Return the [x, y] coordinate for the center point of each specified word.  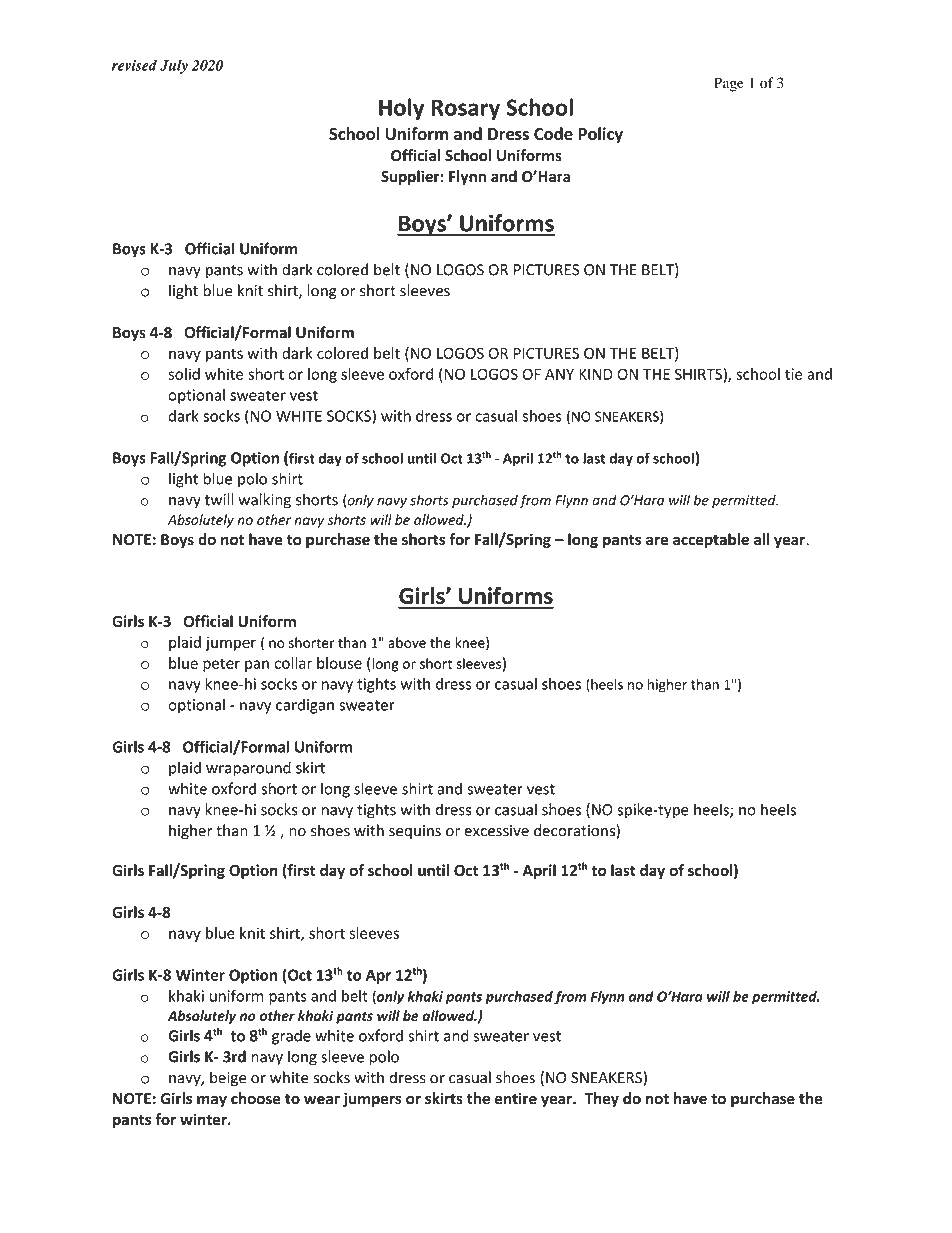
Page [729, 84]
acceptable [711, 540]
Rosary [465, 109]
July [174, 66]
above [407, 642]
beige [228, 1079]
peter [221, 665]
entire [516, 1098]
